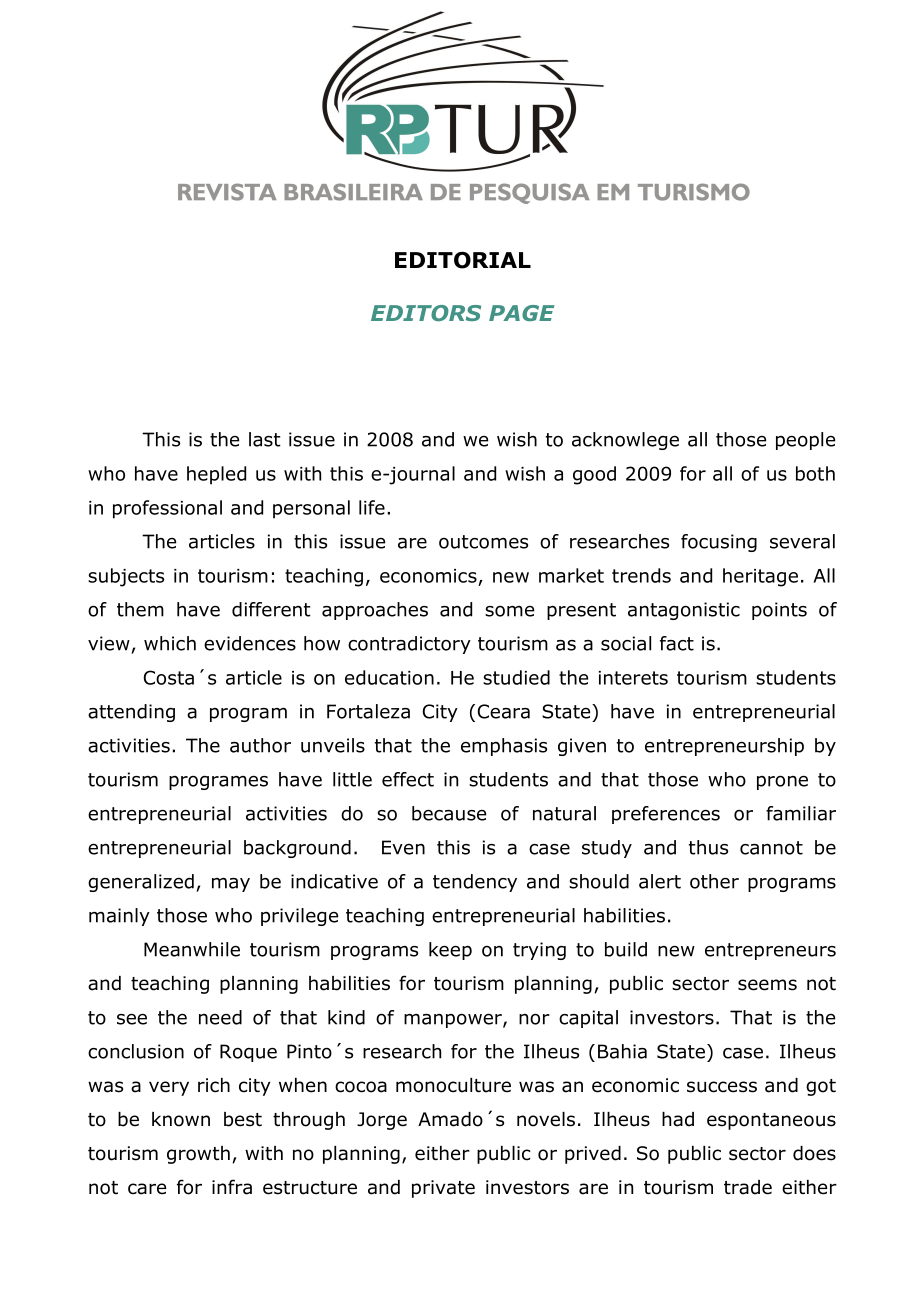  What do you see at coordinates (714, 881) in the document?
I see `other` at bounding box center [714, 881].
